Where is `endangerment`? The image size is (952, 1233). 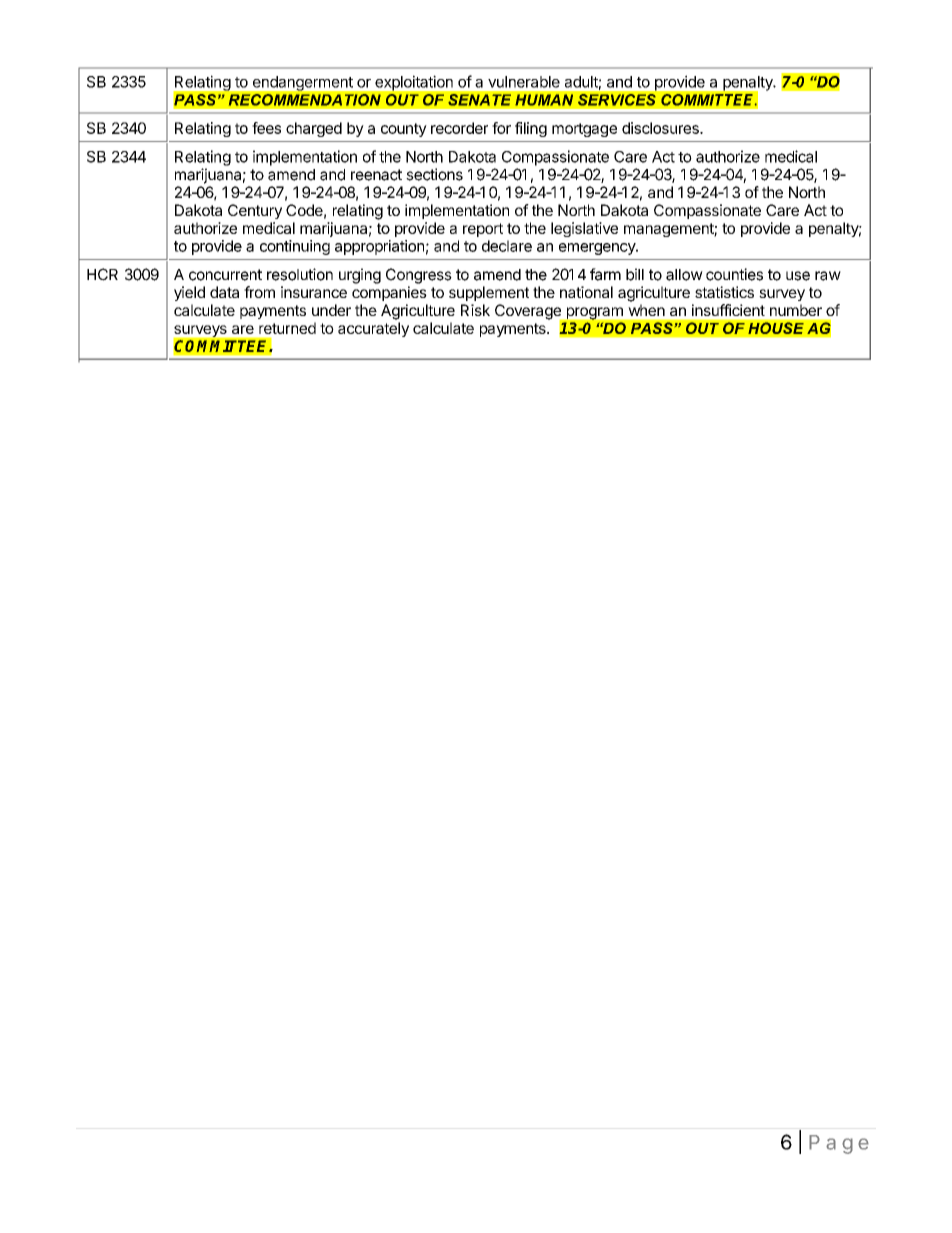 endangerment is located at coordinates (303, 83).
